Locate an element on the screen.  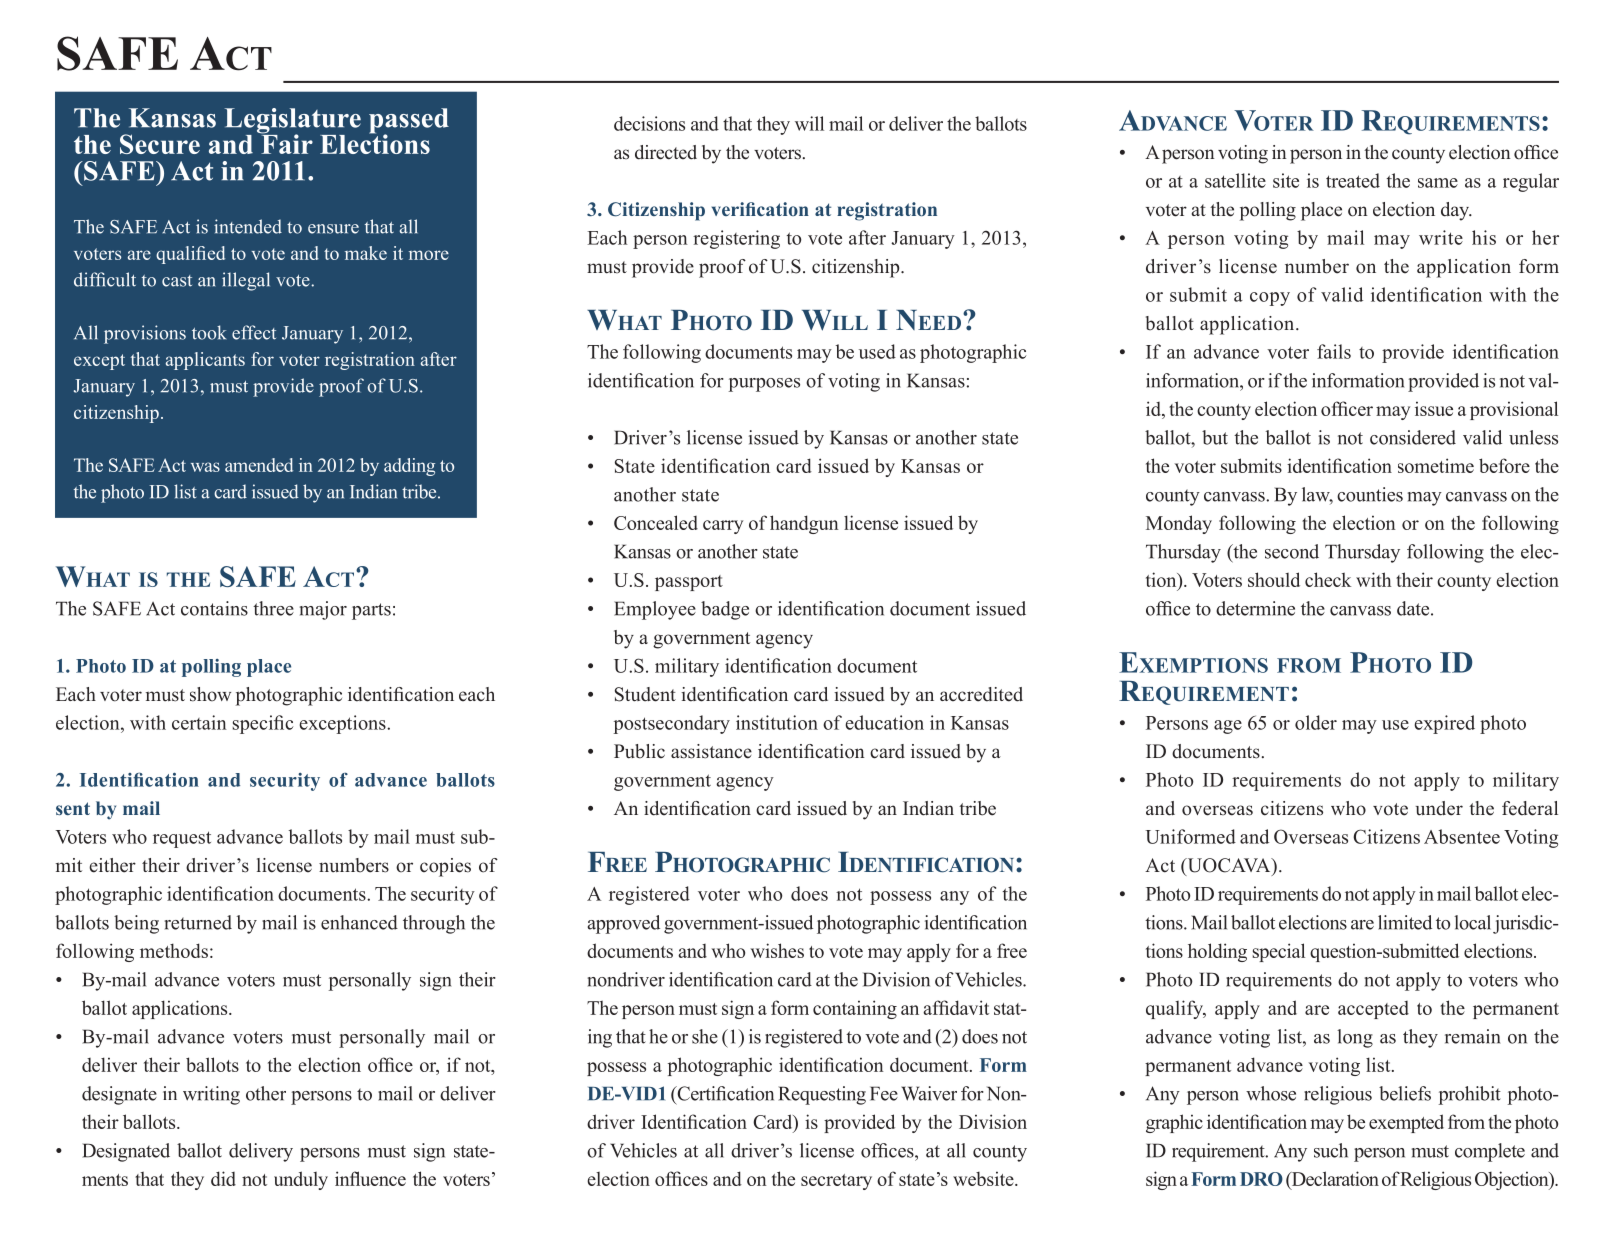
considered is located at coordinates (1413, 437).
